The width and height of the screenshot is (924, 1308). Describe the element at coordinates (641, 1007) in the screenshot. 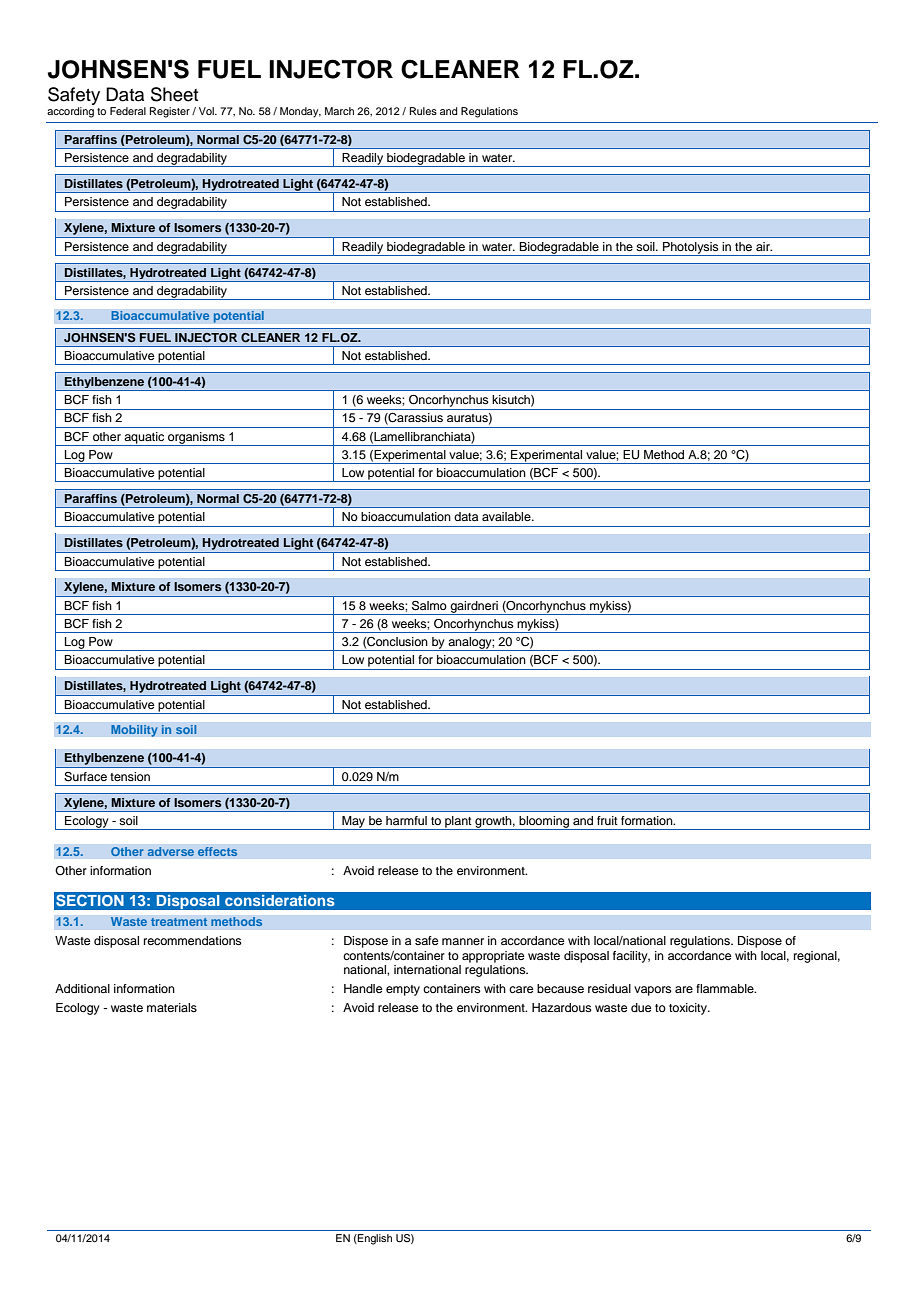

I see `due` at that location.
